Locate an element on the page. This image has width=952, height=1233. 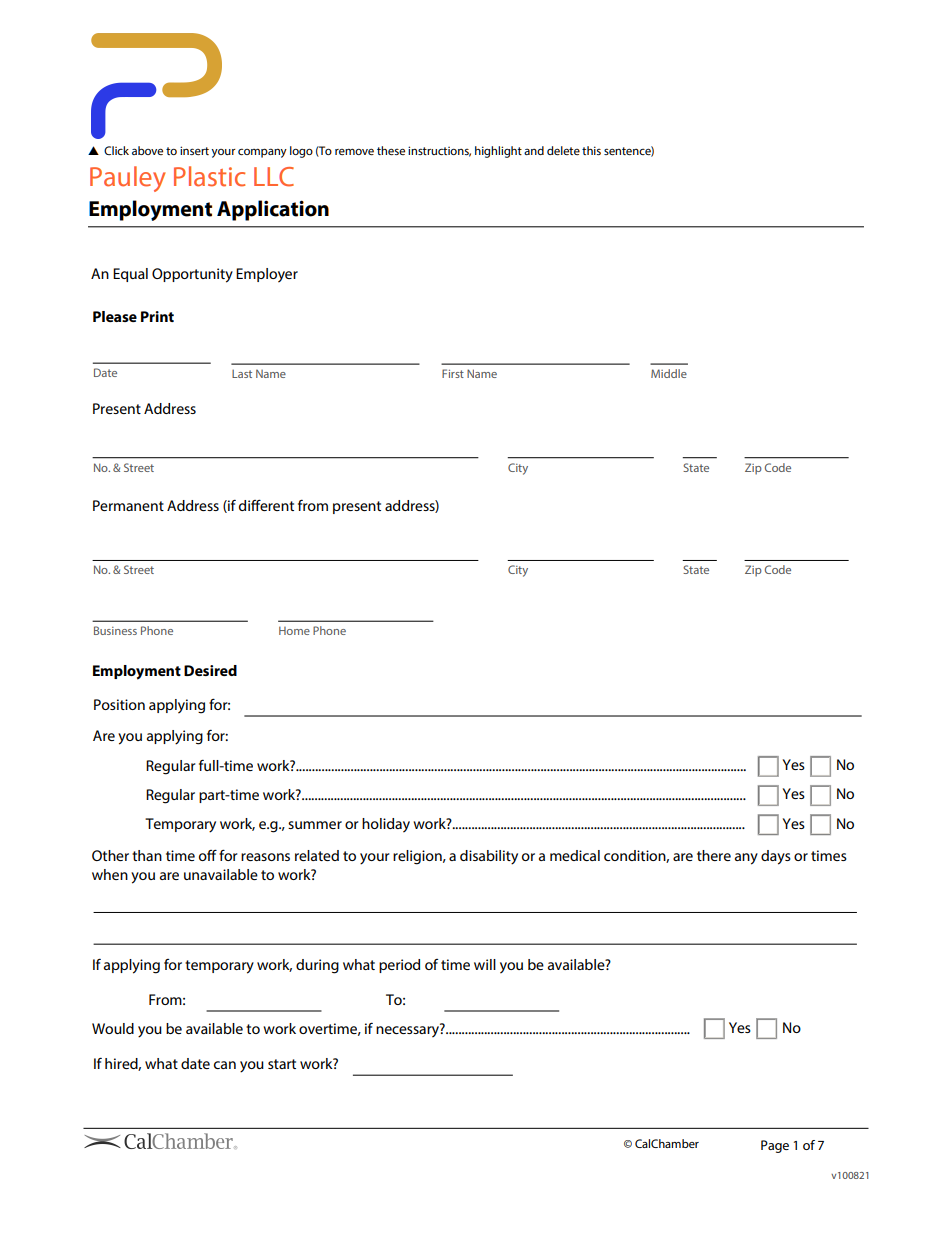
Middle is located at coordinates (669, 373).
